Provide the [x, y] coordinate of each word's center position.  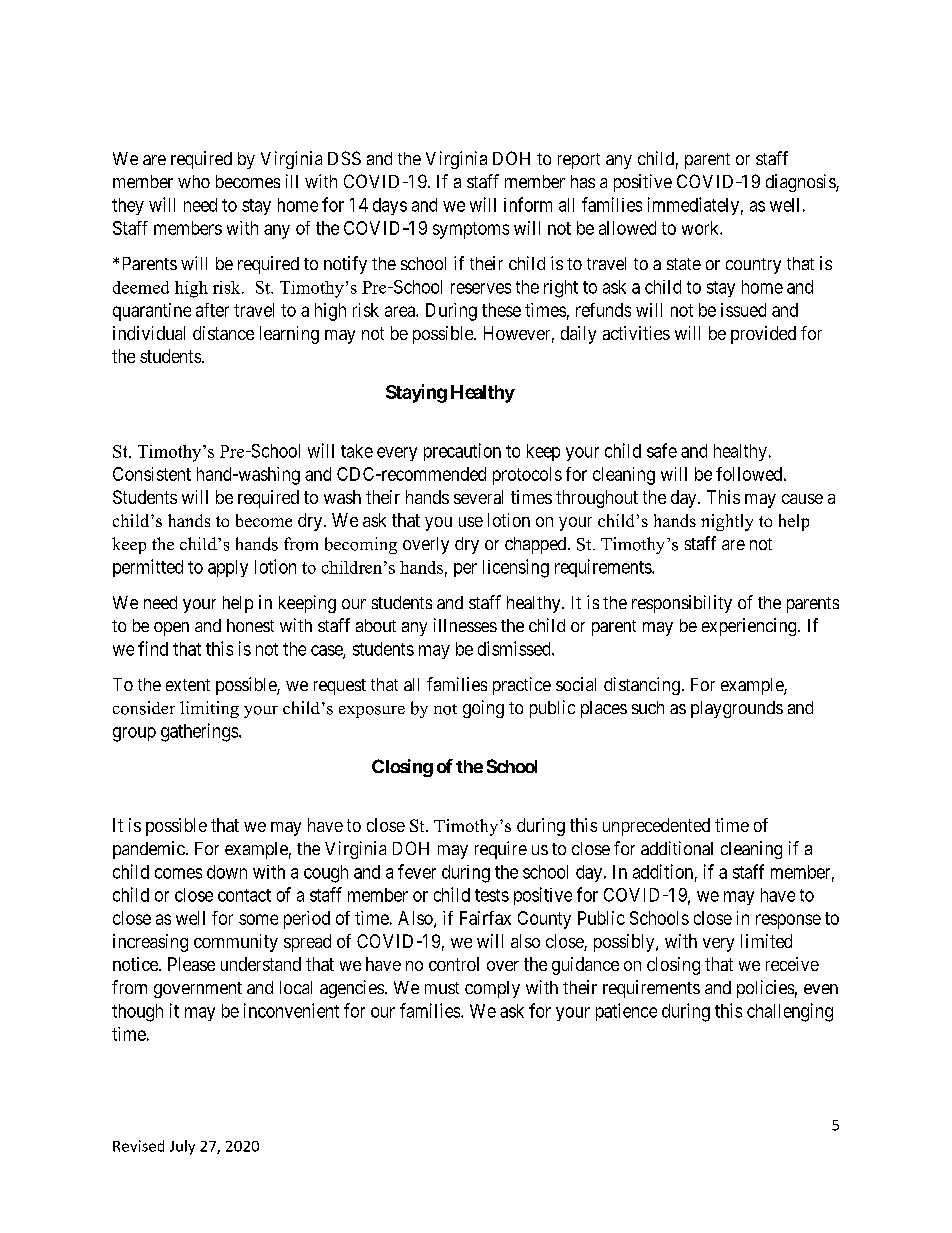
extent [188, 685]
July [182, 1147]
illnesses [465, 625]
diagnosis [801, 183]
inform [528, 204]
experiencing [750, 627]
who [194, 181]
